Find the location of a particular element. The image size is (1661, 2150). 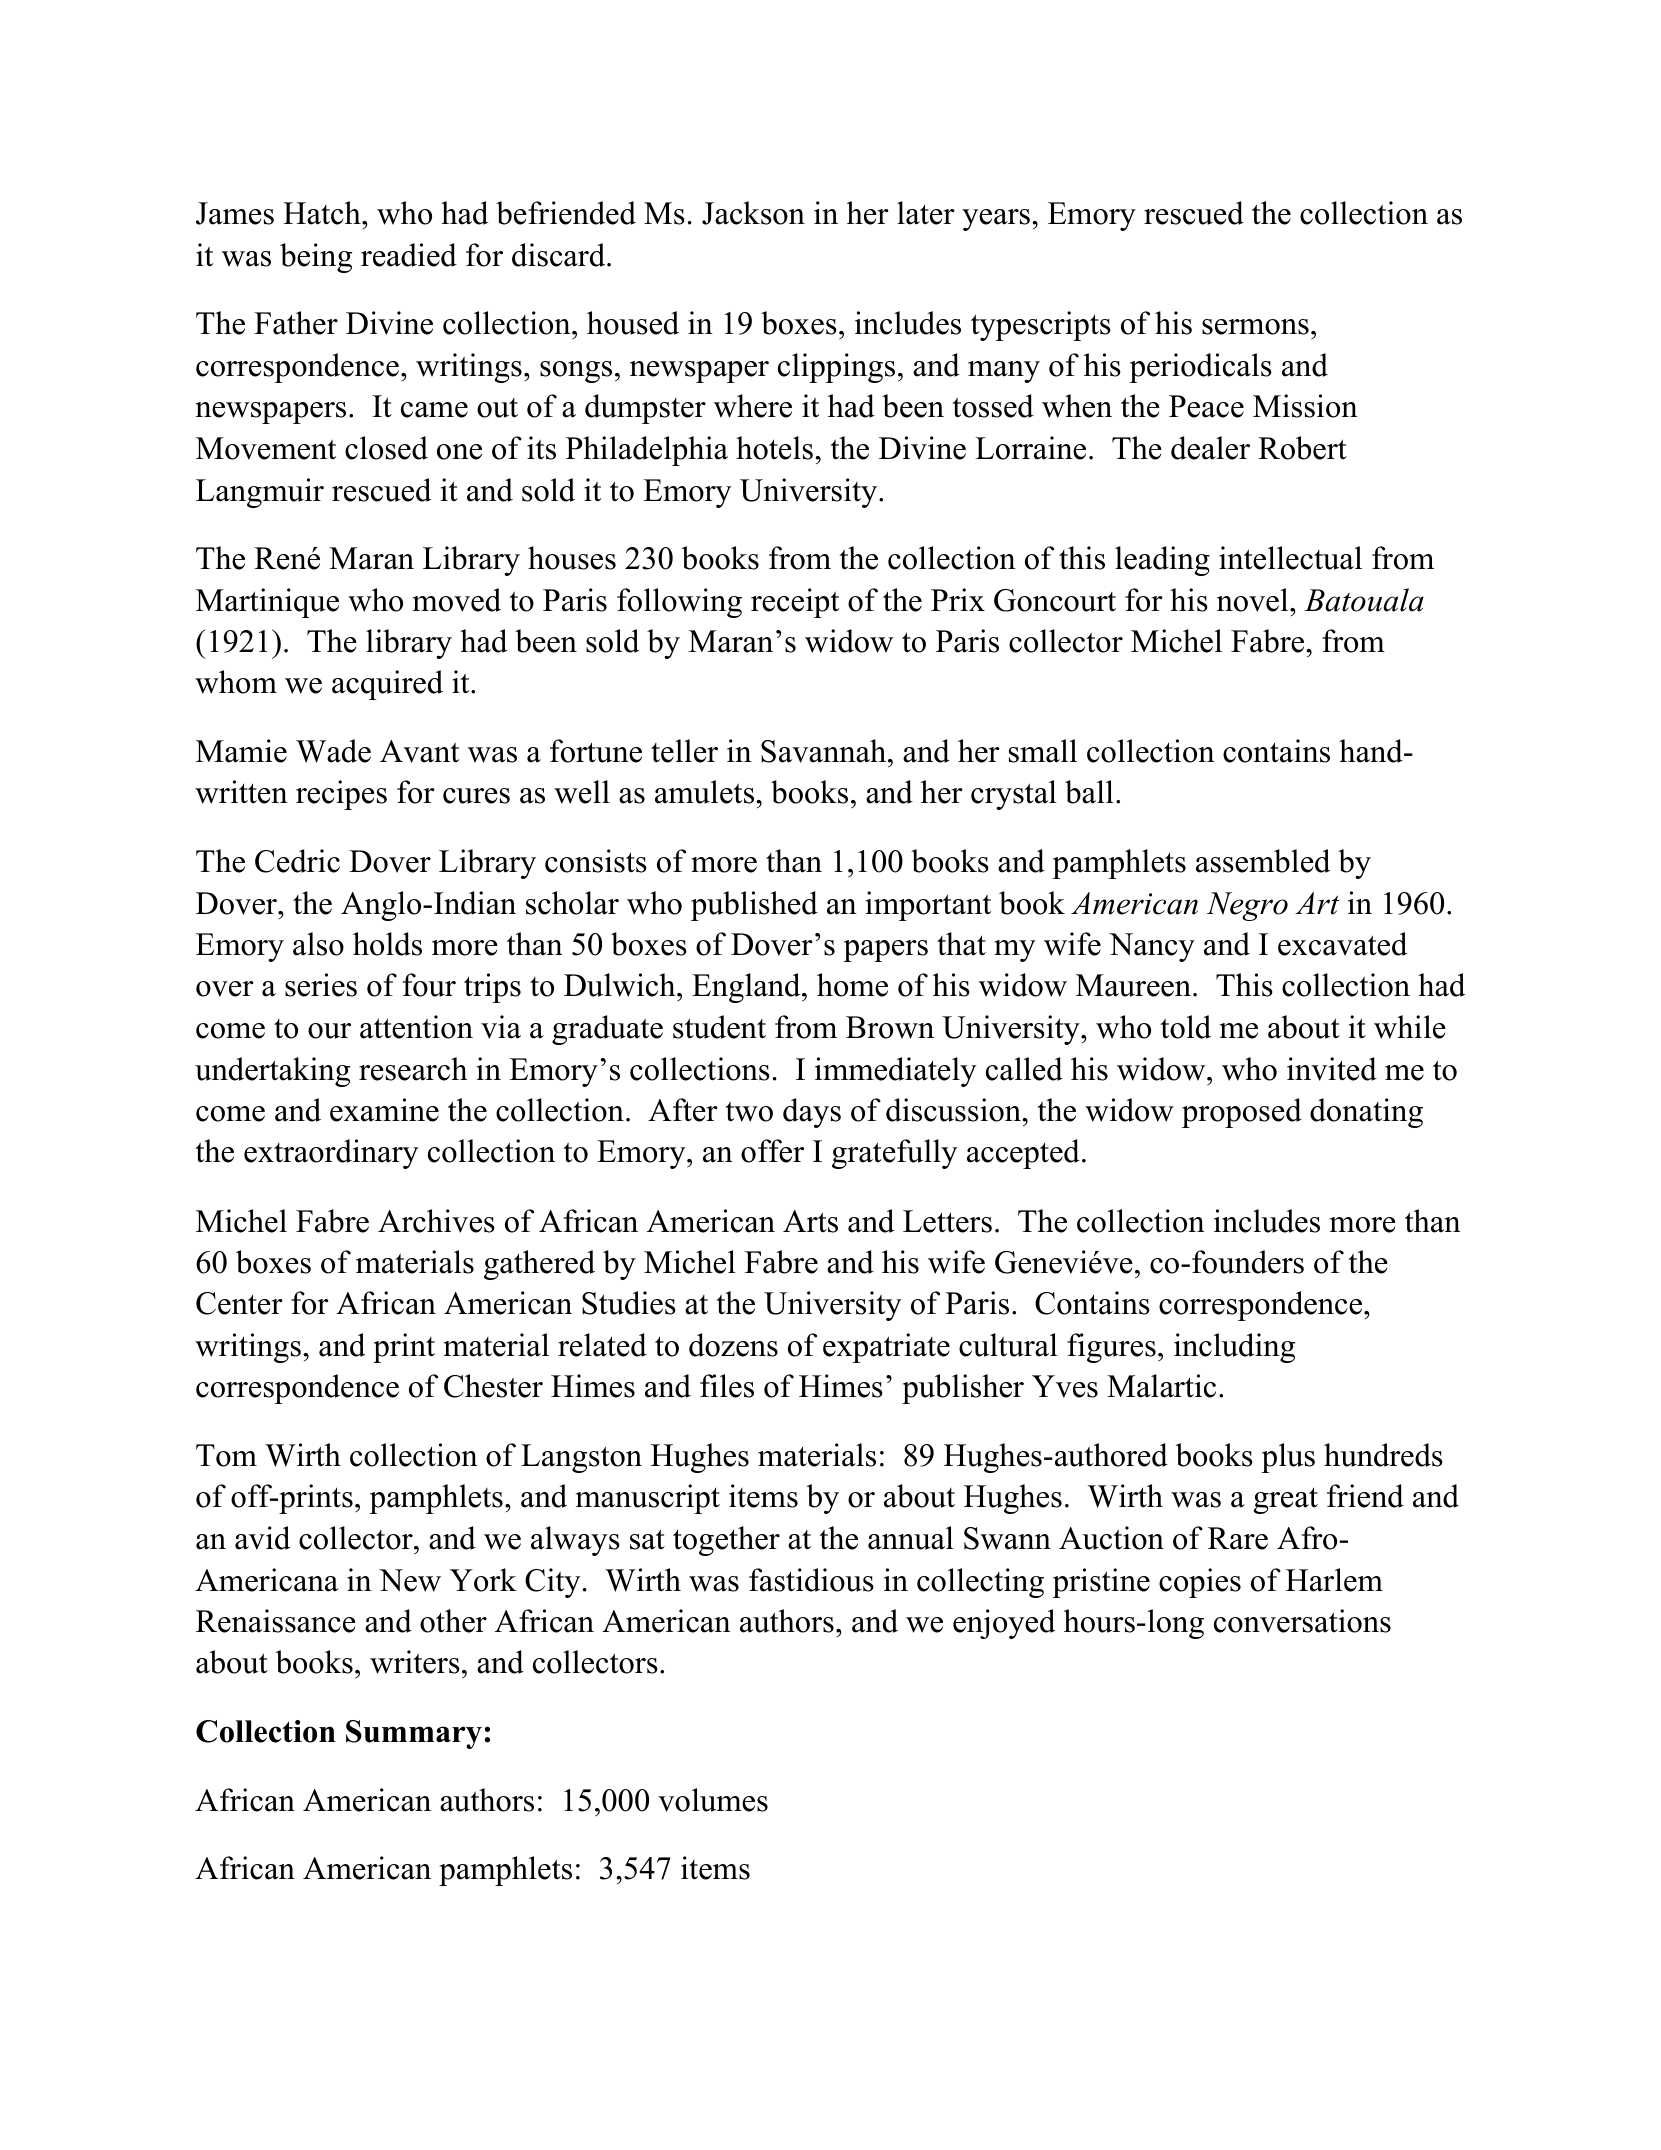

Jackson is located at coordinates (753, 213).
